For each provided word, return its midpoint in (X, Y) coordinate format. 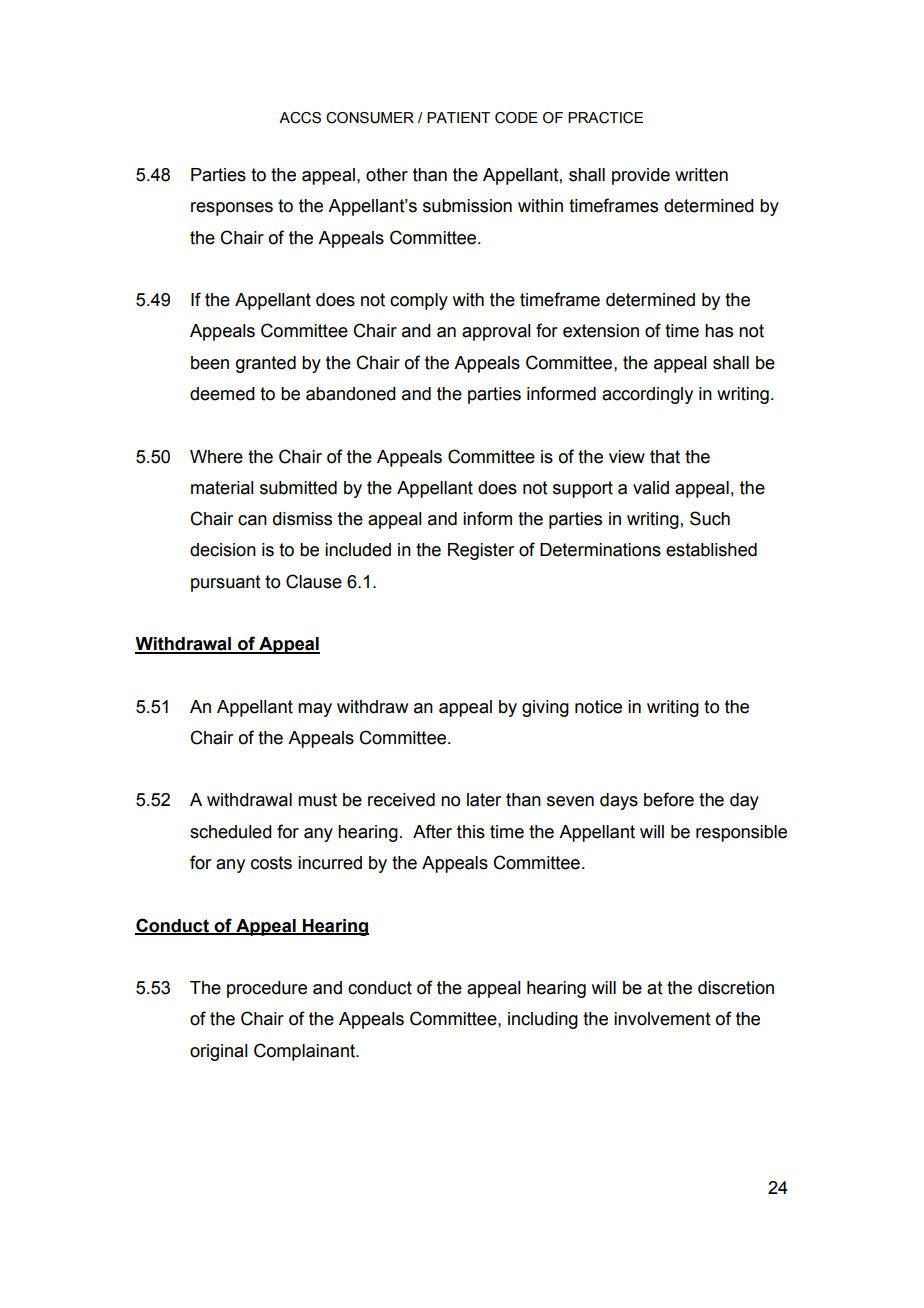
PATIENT (458, 117)
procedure (267, 989)
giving (545, 708)
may (315, 710)
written (701, 175)
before (669, 799)
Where (216, 457)
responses (232, 209)
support (583, 489)
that (665, 457)
